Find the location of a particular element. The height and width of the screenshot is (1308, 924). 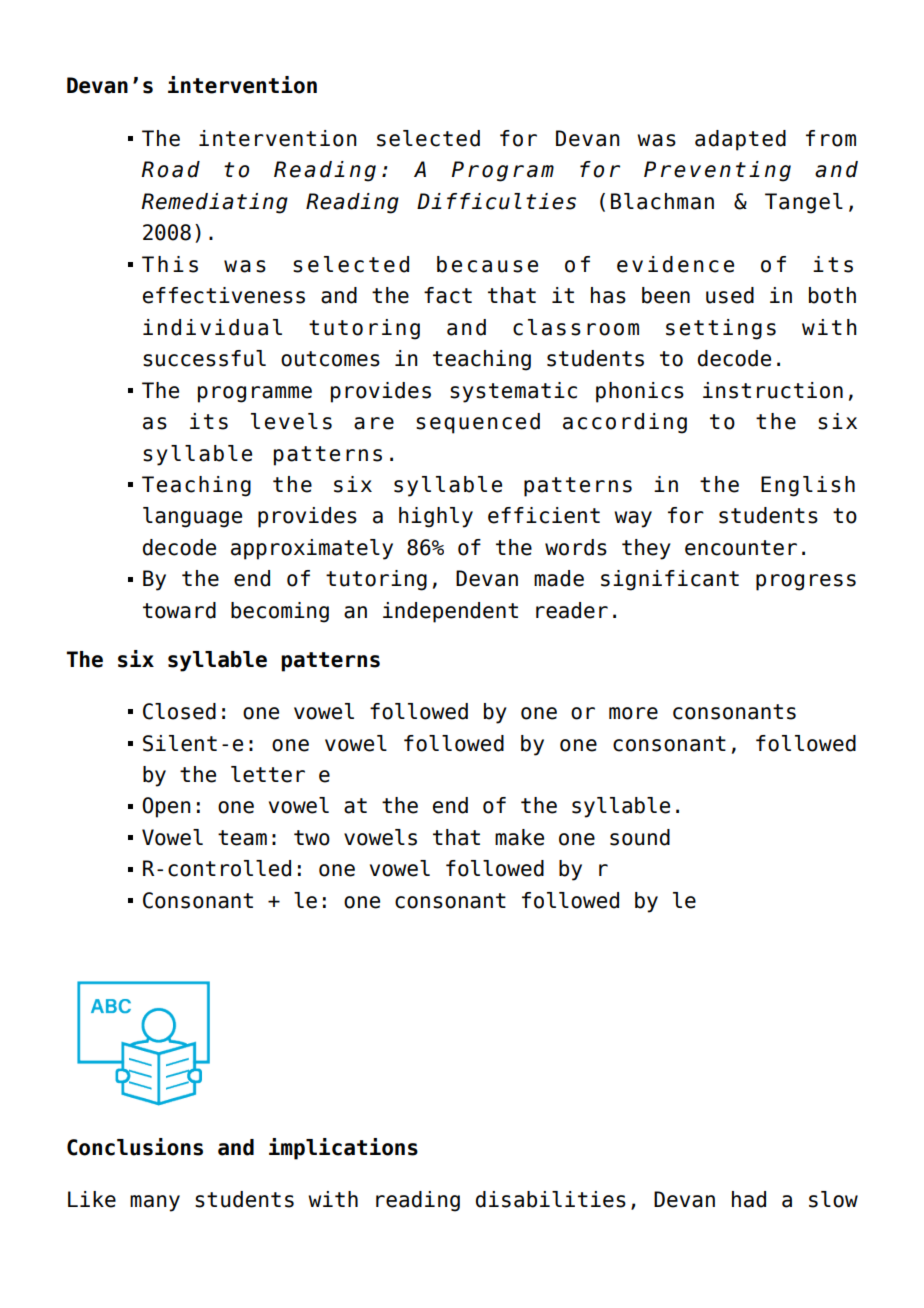

Preventing is located at coordinates (717, 171).
